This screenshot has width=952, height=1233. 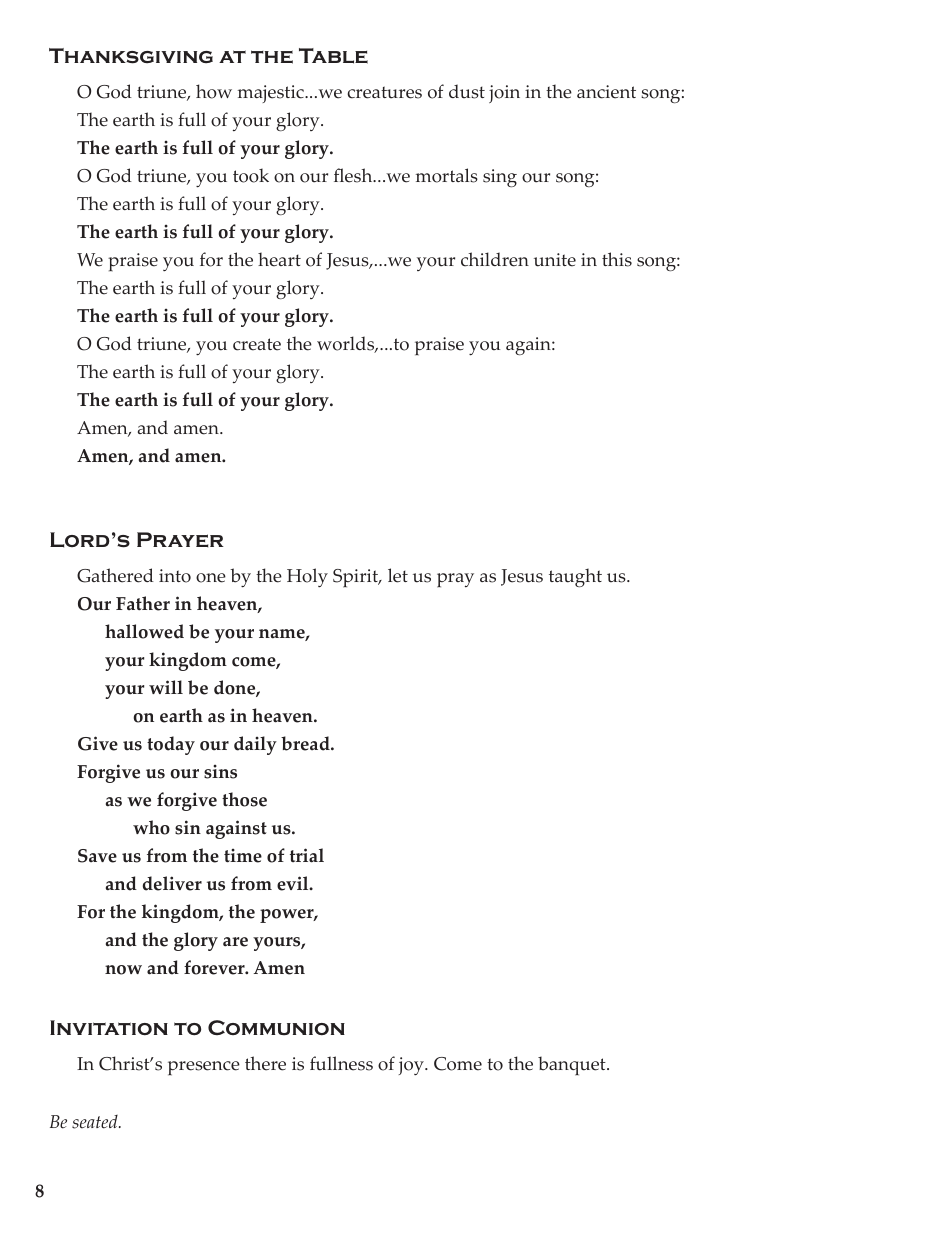 I want to click on creatures, so click(x=384, y=92).
